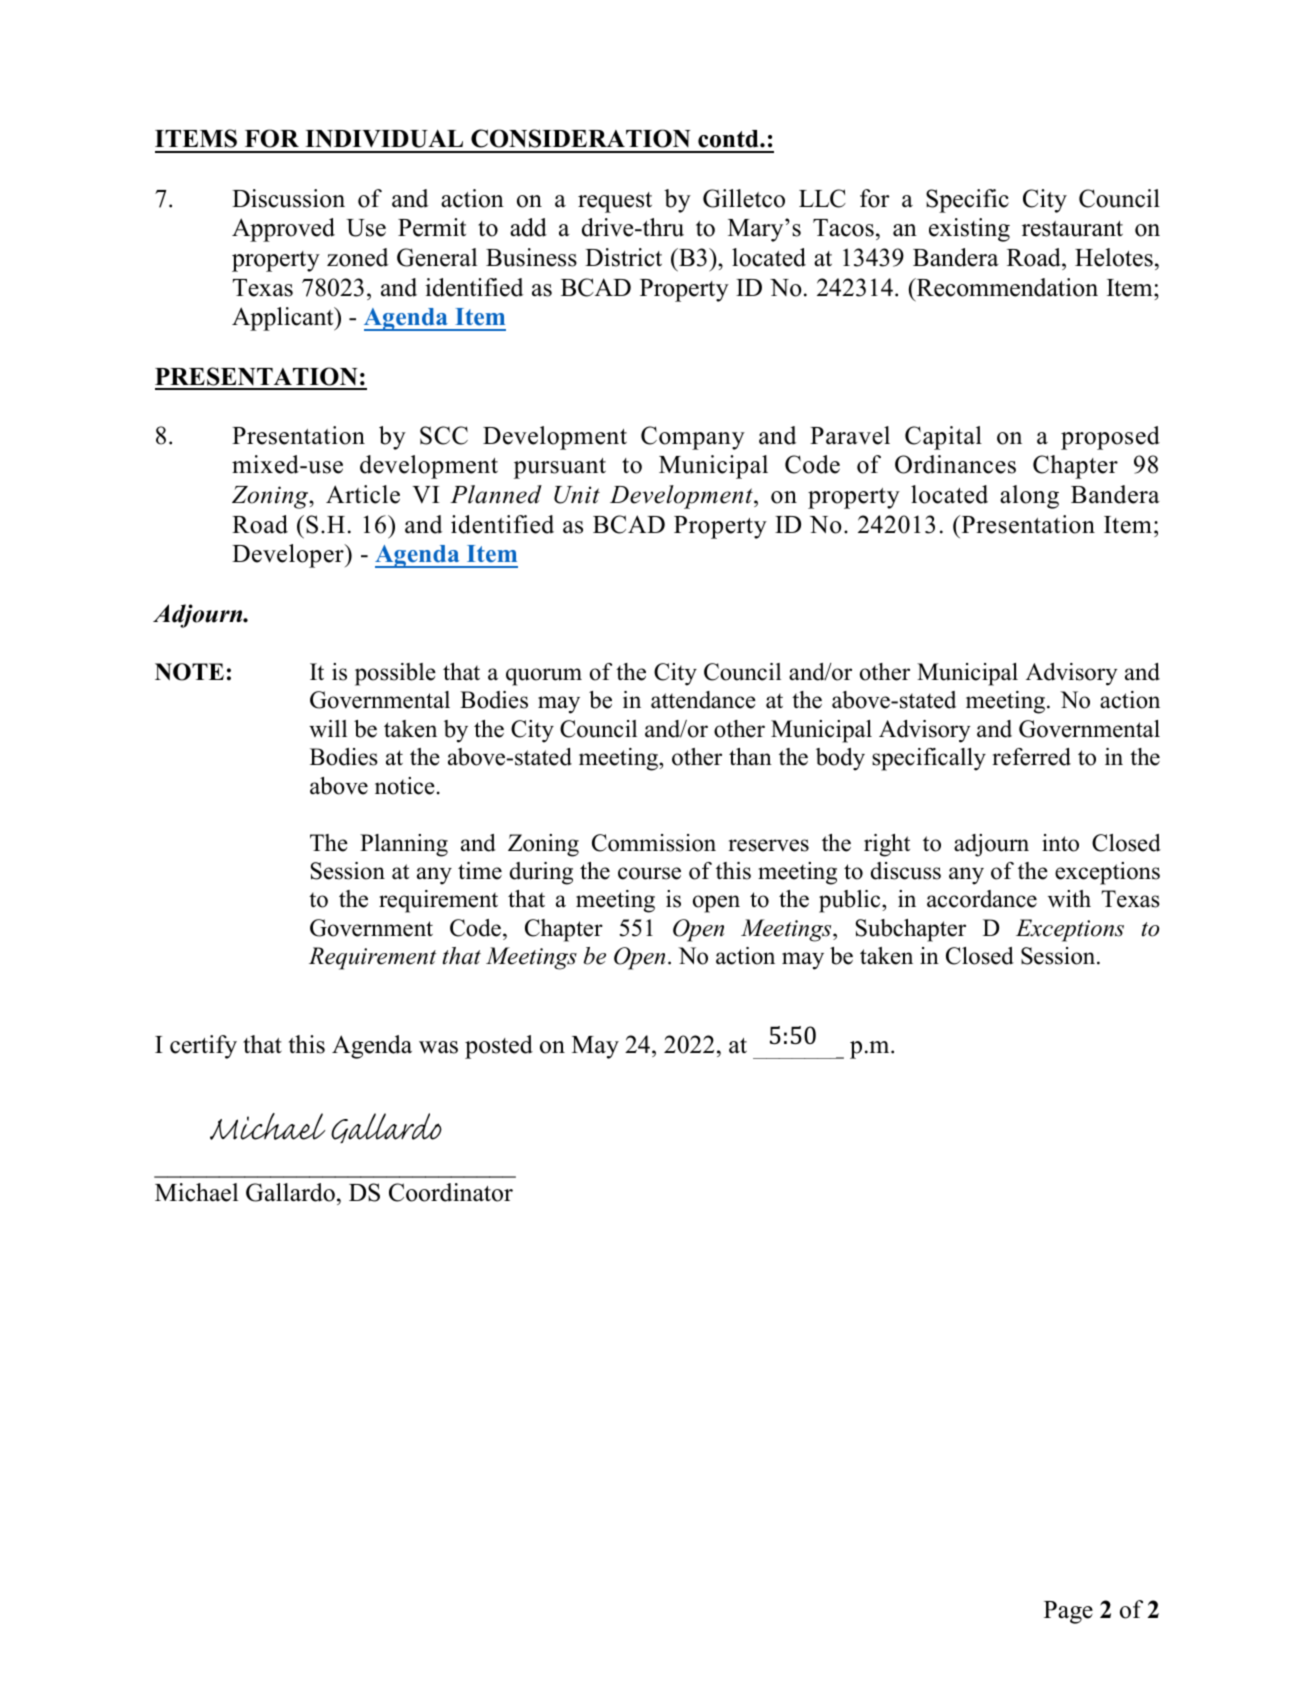 The image size is (1315, 1702). I want to click on along, so click(1029, 497).
